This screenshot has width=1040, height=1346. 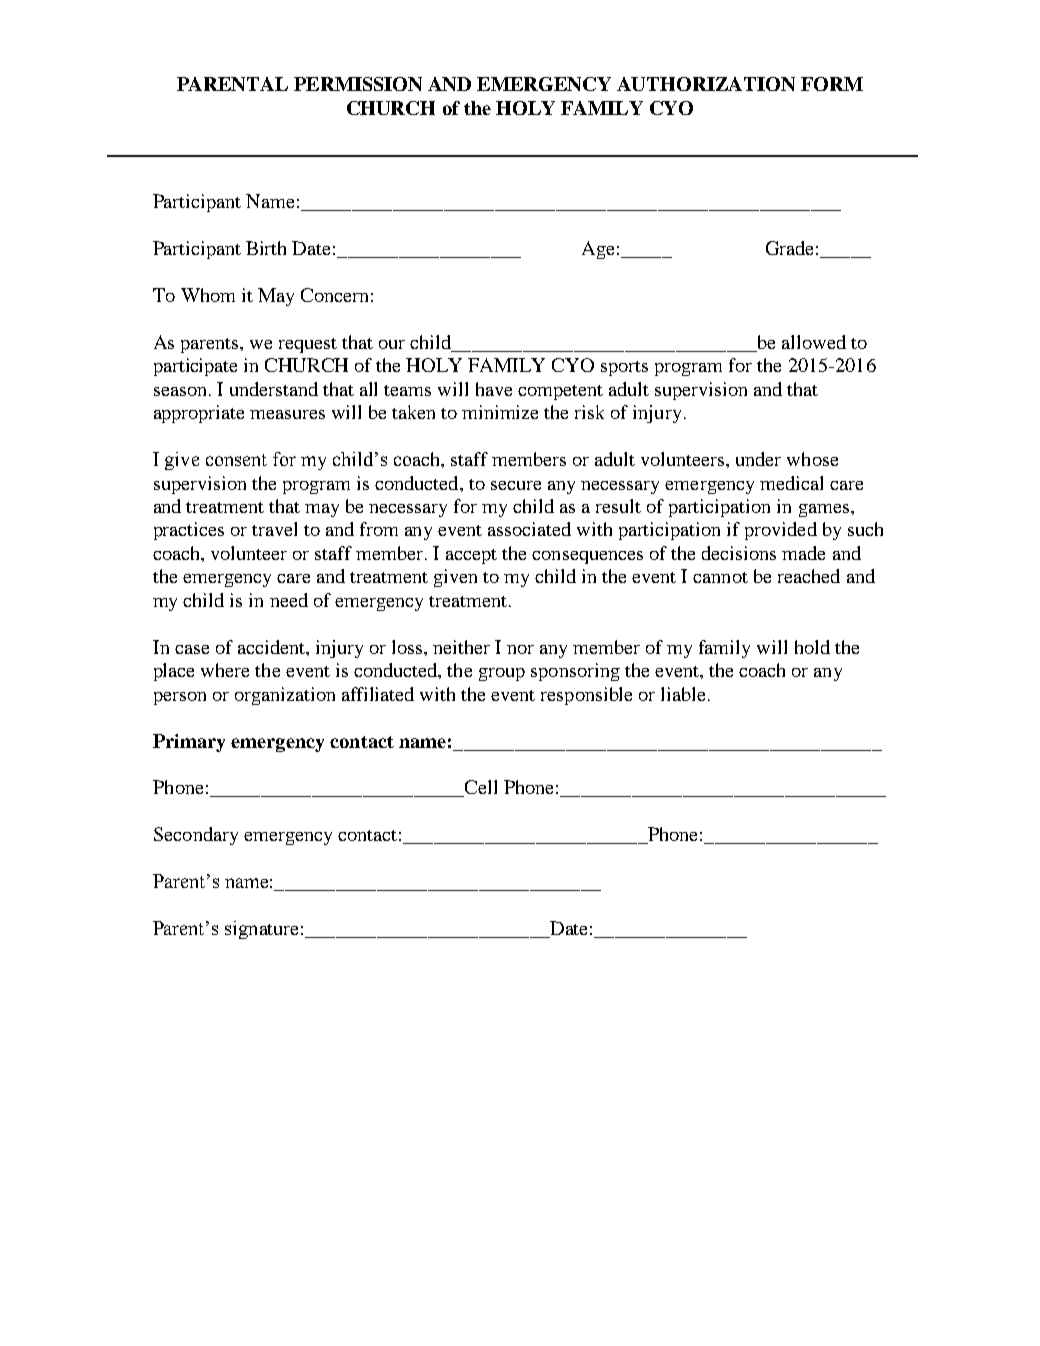 I want to click on request, so click(x=308, y=345).
